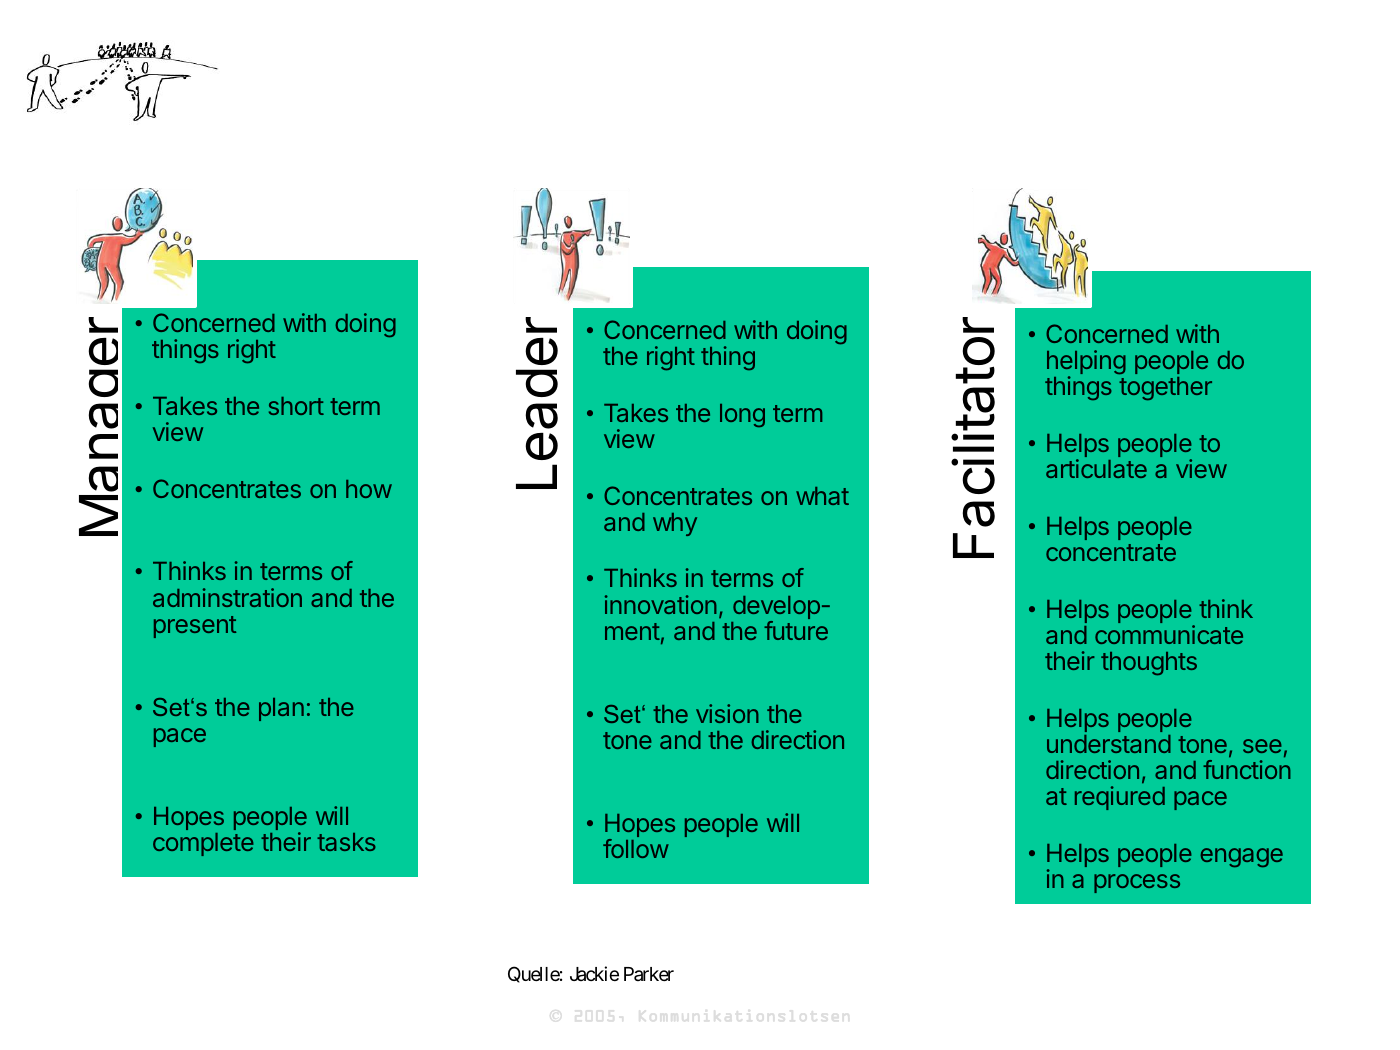  I want to click on long, so click(742, 415).
